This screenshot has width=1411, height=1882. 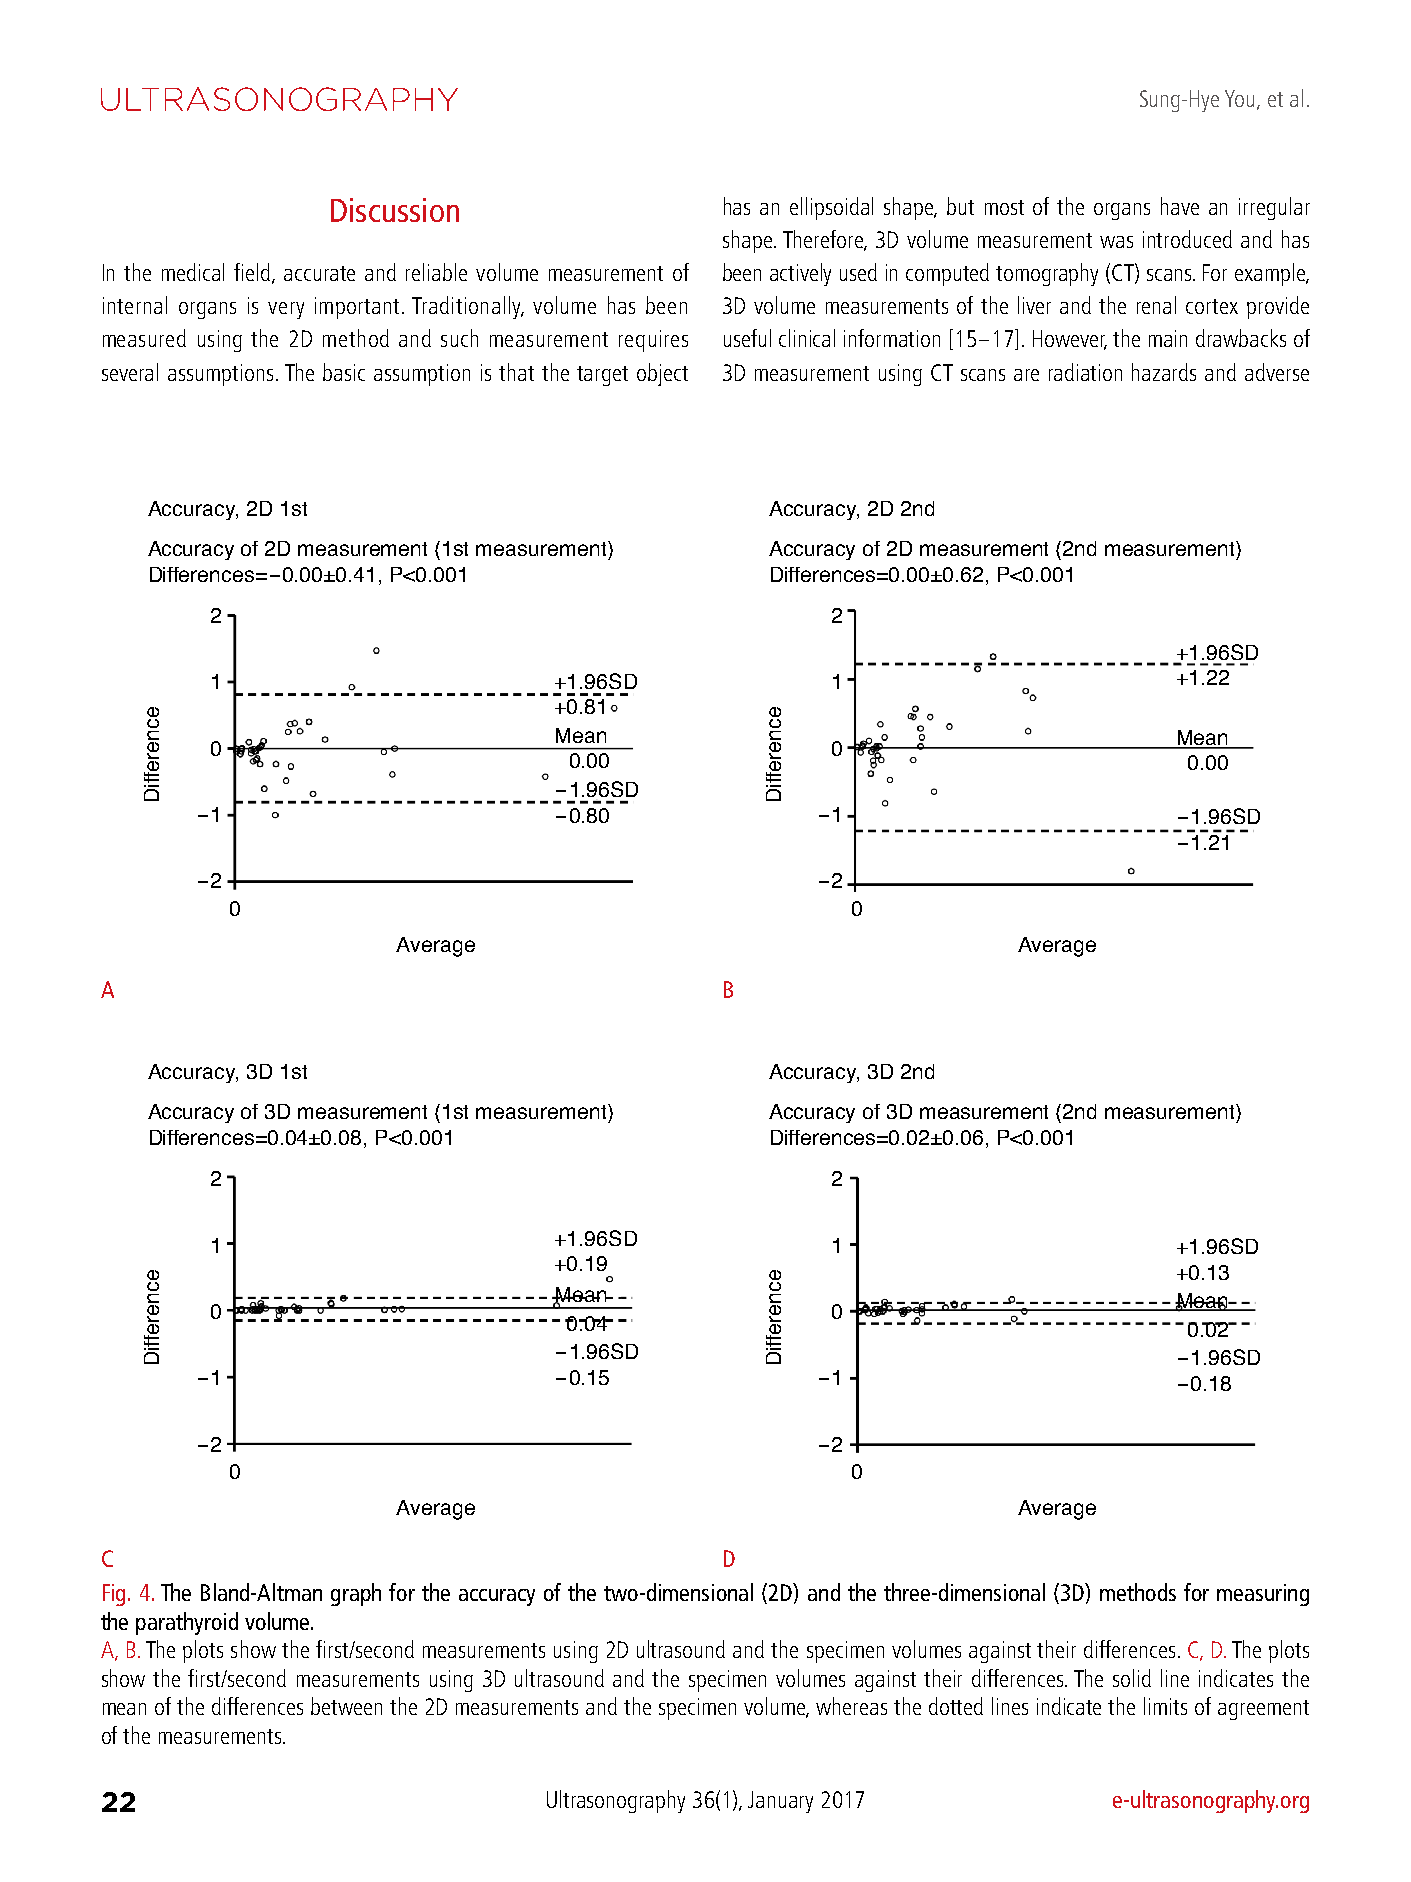 I want to click on have, so click(x=1180, y=206).
